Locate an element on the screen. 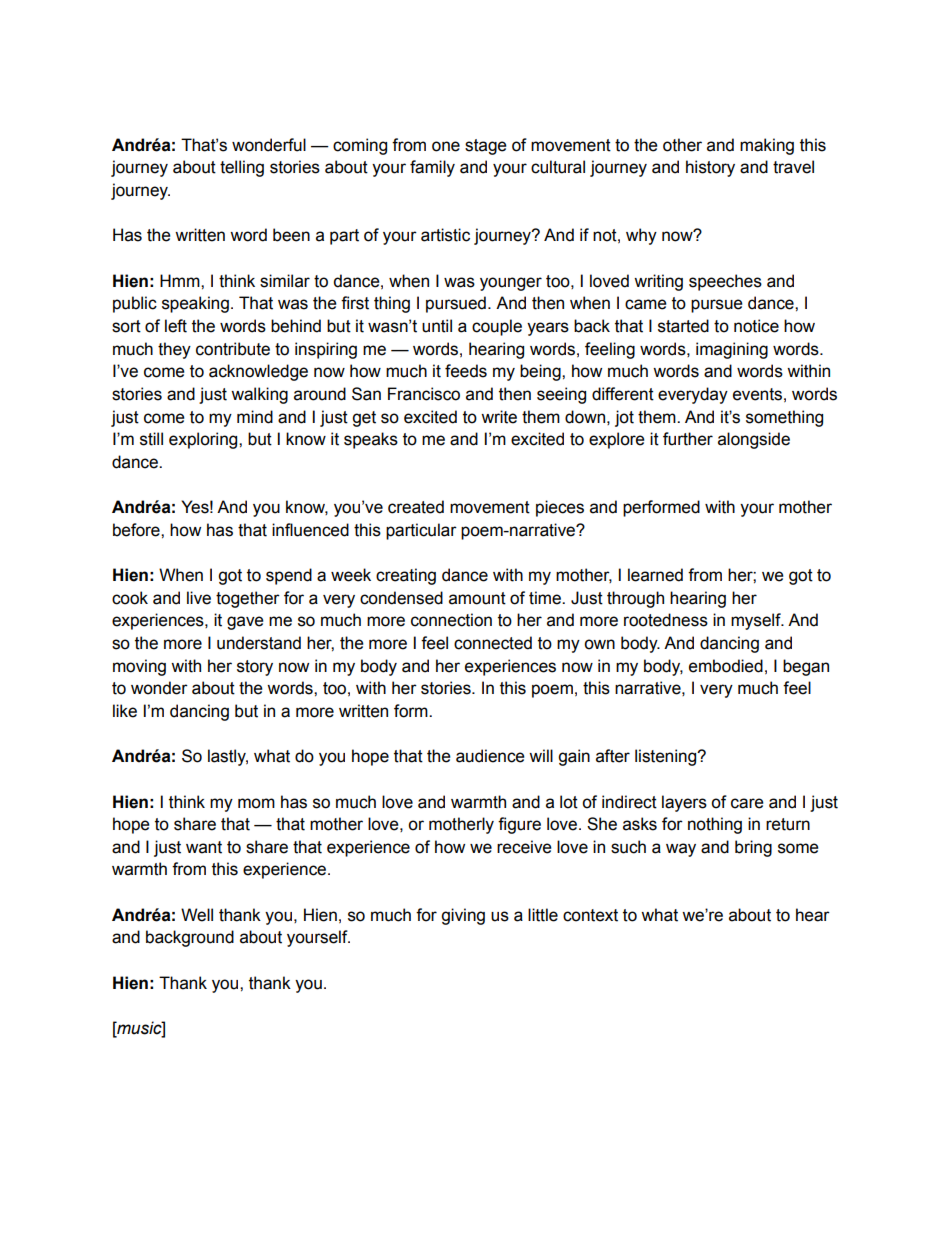  imagining is located at coordinates (732, 350).
